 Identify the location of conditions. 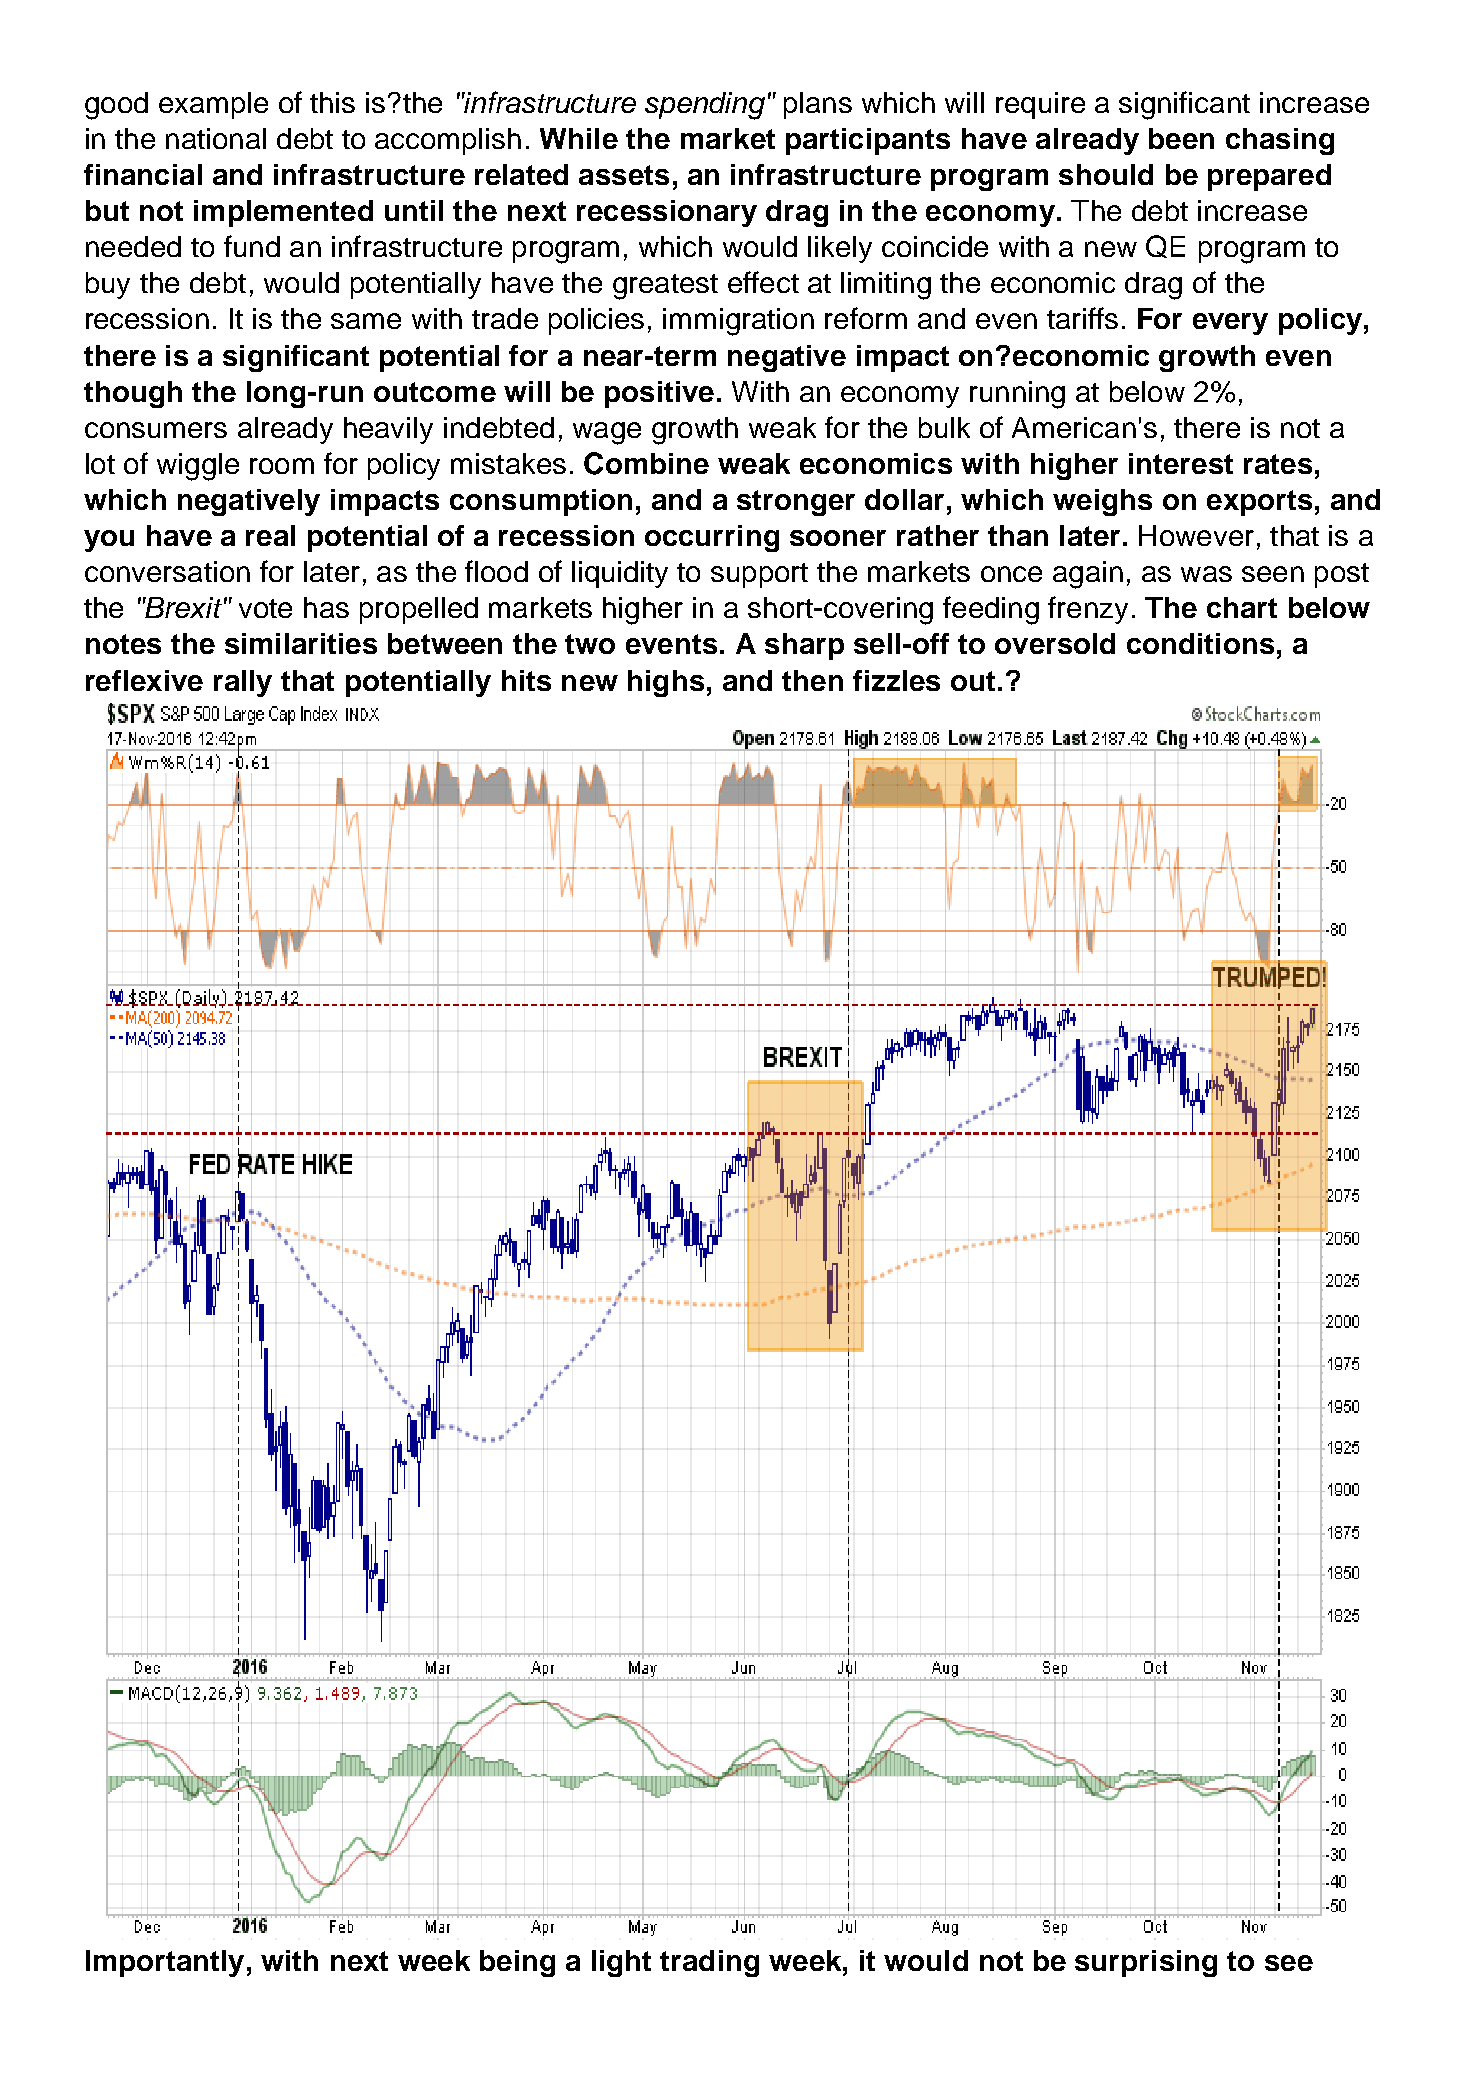
(1200, 643).
